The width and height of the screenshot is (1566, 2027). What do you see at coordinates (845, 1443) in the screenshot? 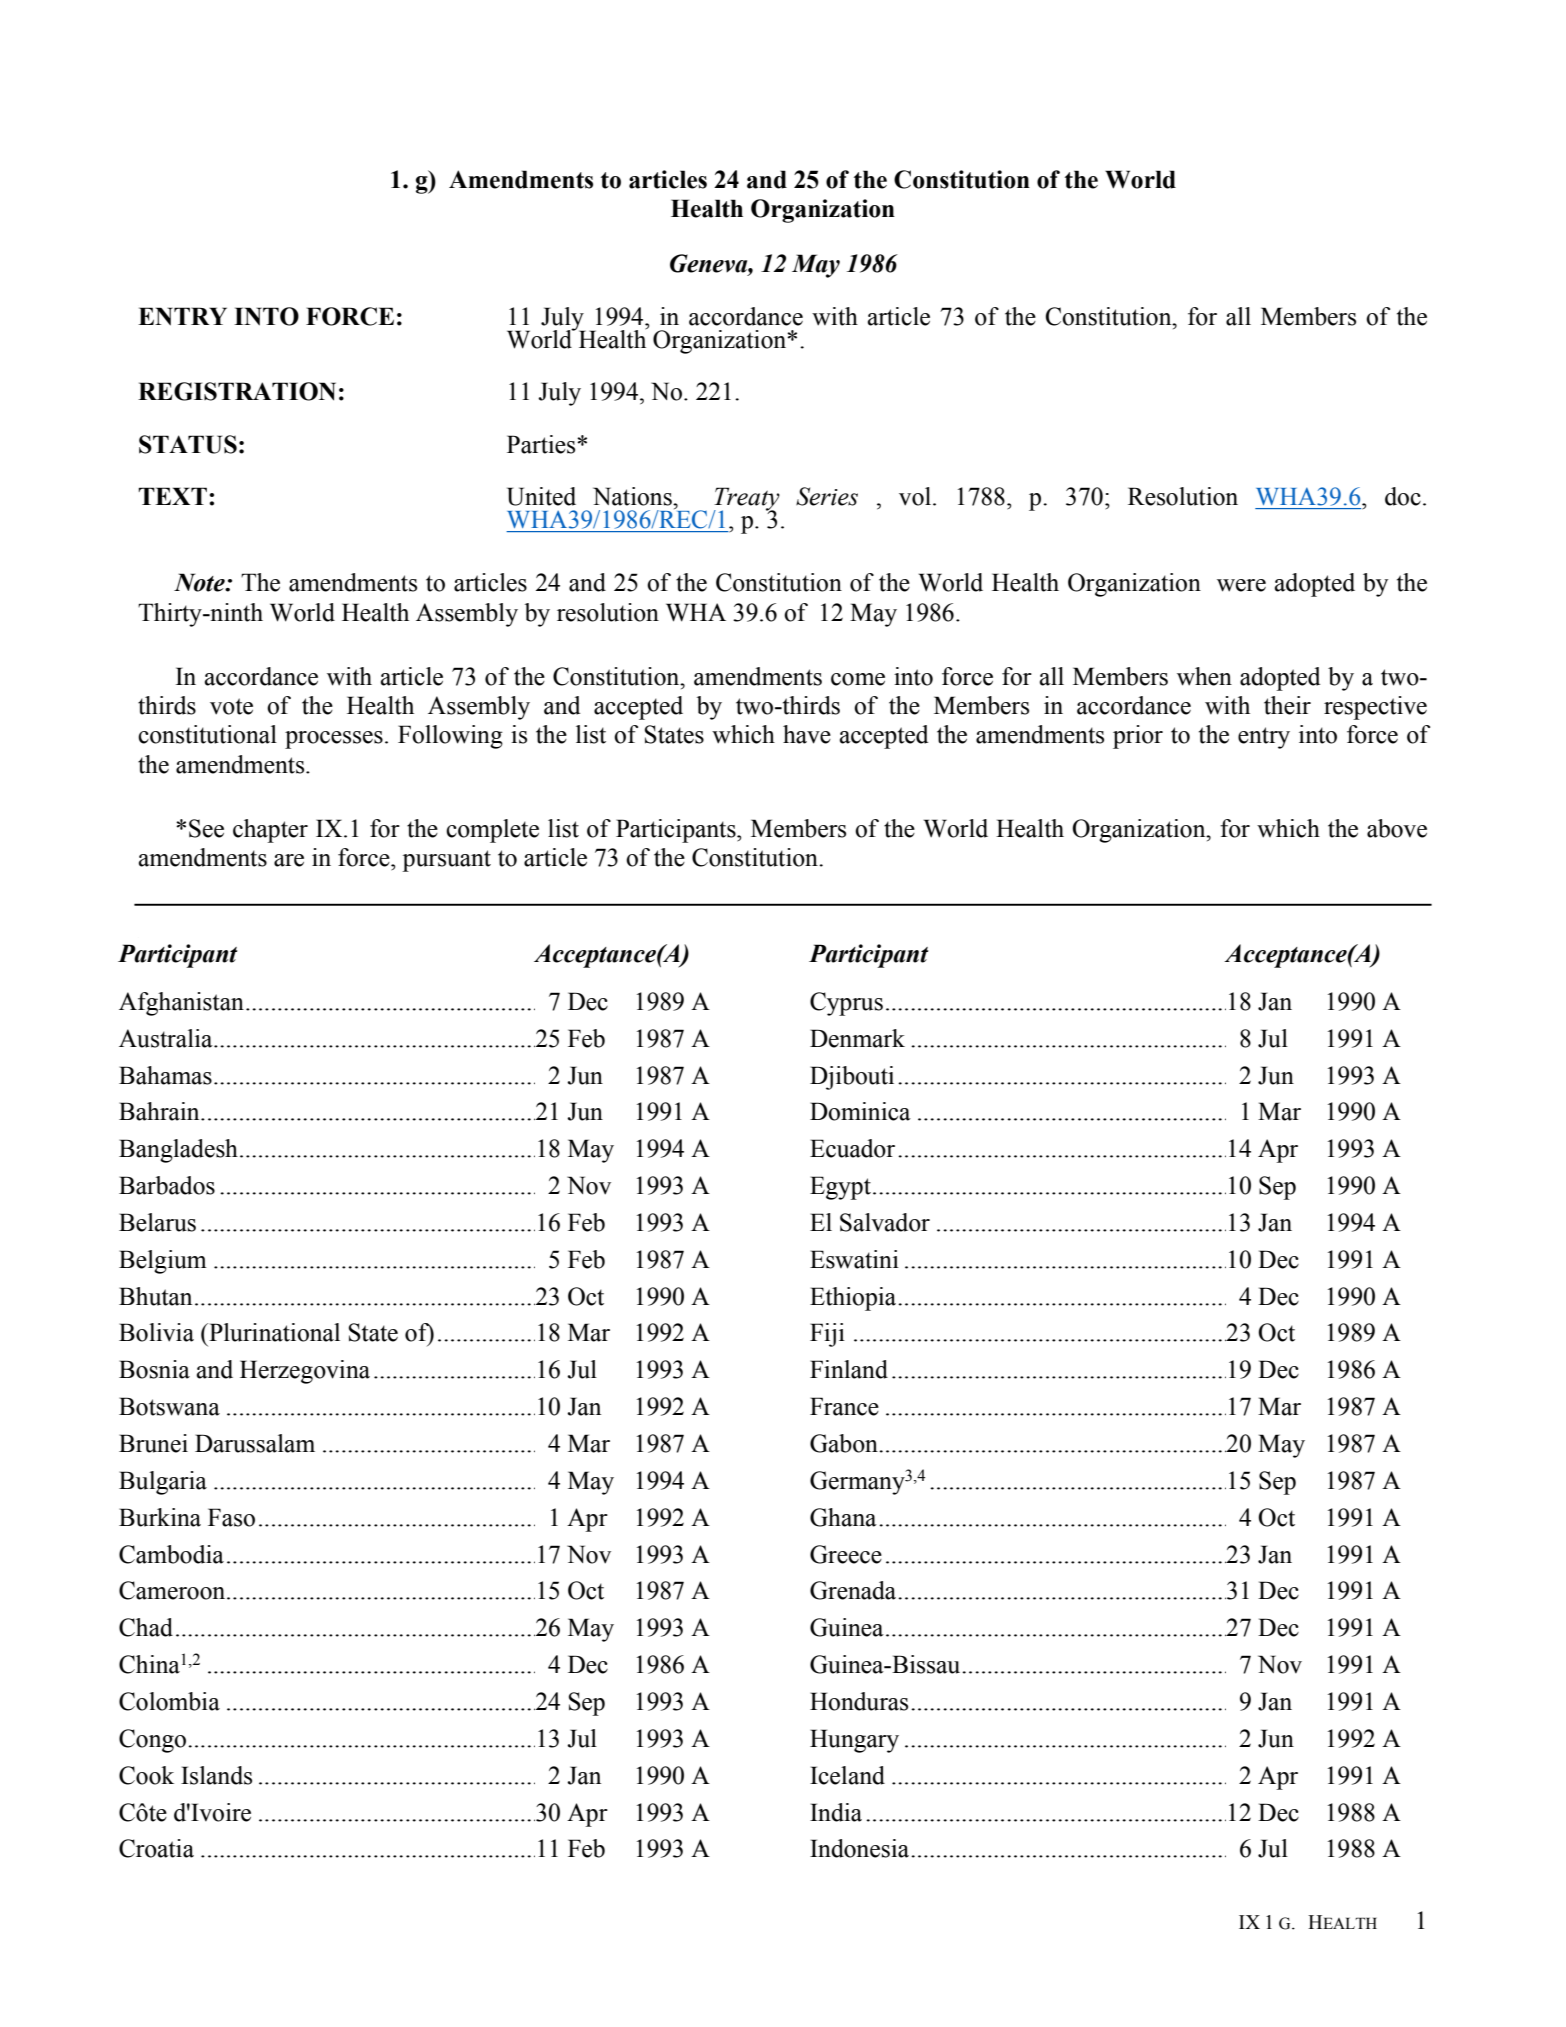
I see `Gabon` at bounding box center [845, 1443].
